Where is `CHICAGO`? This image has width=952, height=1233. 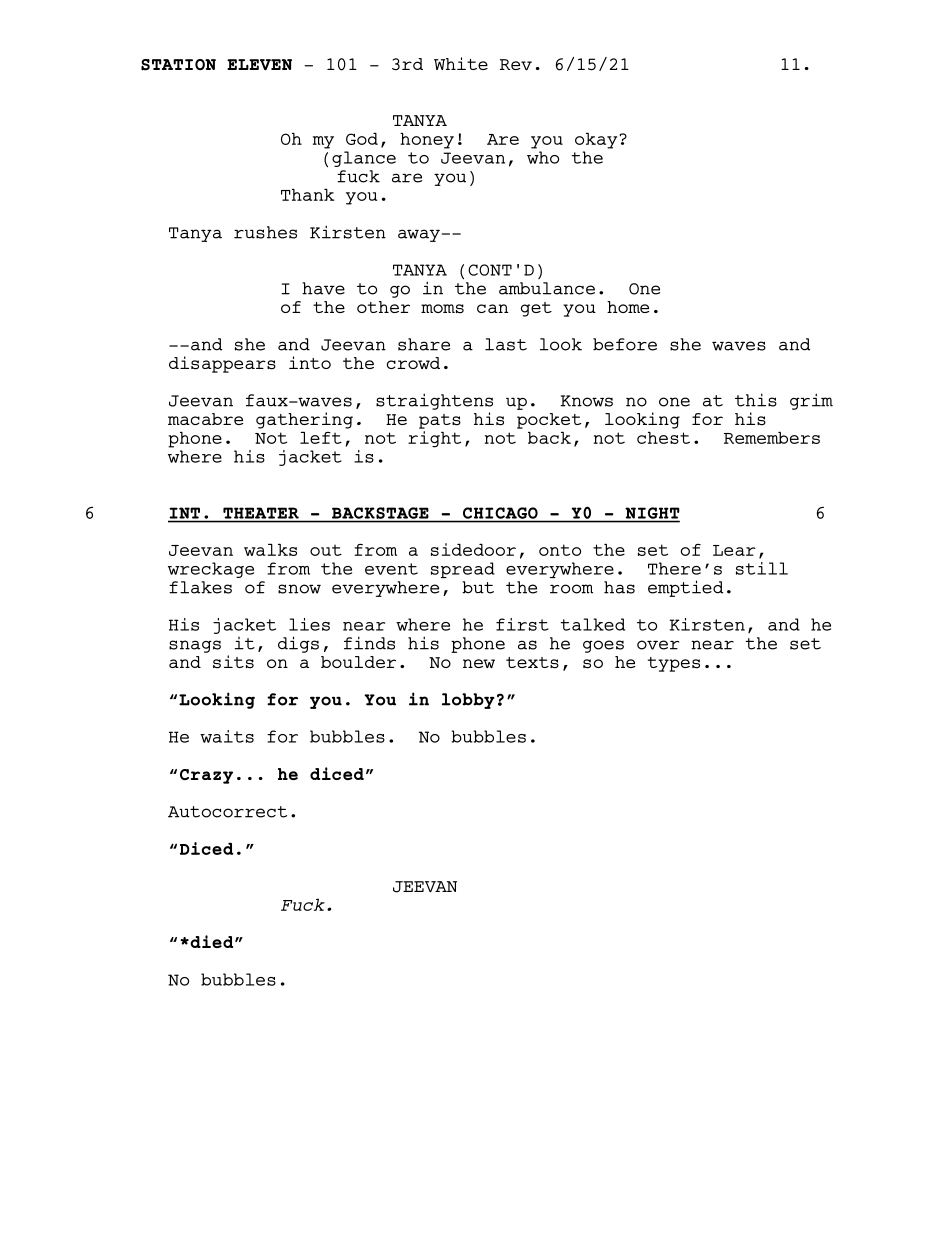 CHICAGO is located at coordinates (500, 513).
